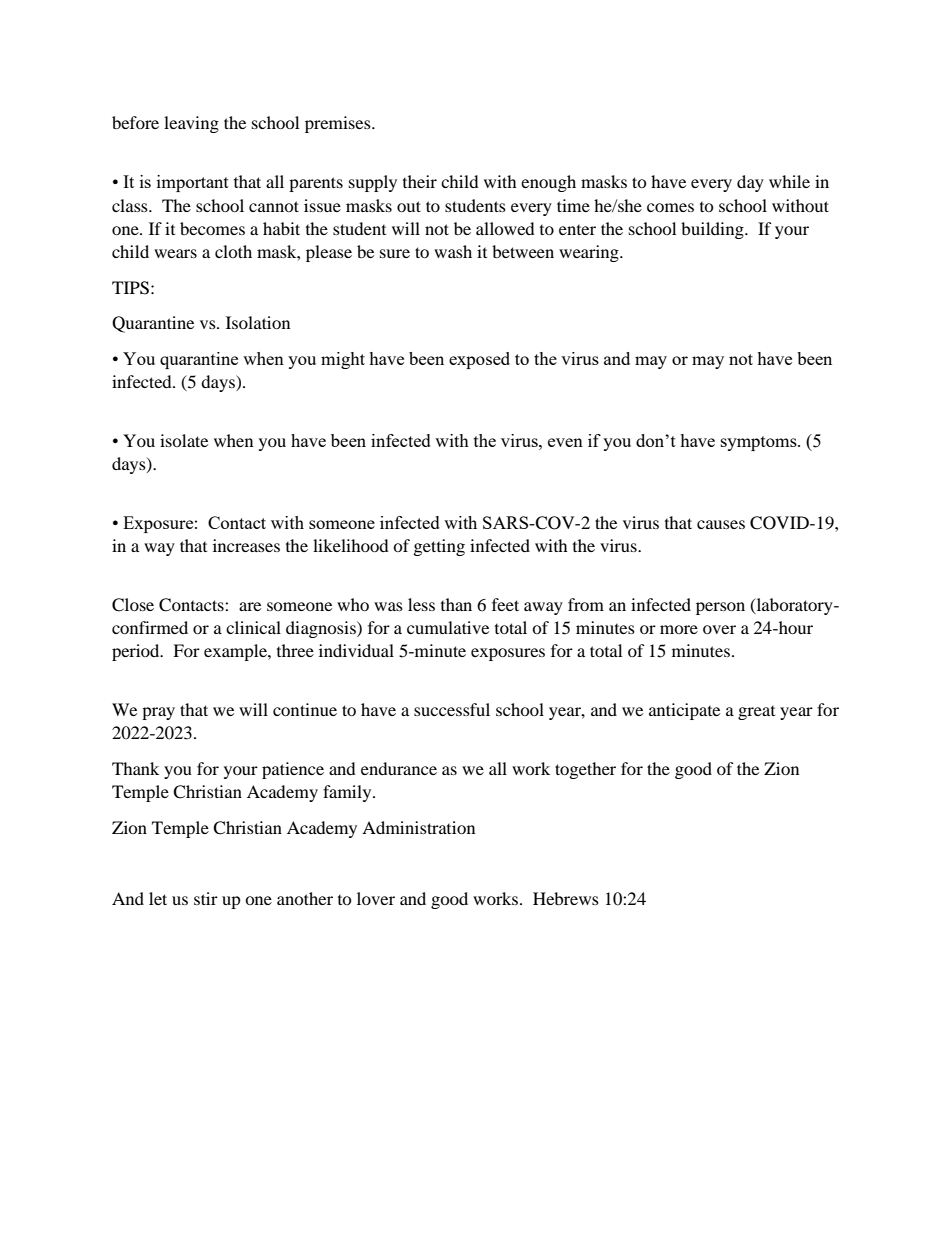 The height and width of the screenshot is (1233, 952). What do you see at coordinates (184, 440) in the screenshot?
I see `isolate` at bounding box center [184, 440].
